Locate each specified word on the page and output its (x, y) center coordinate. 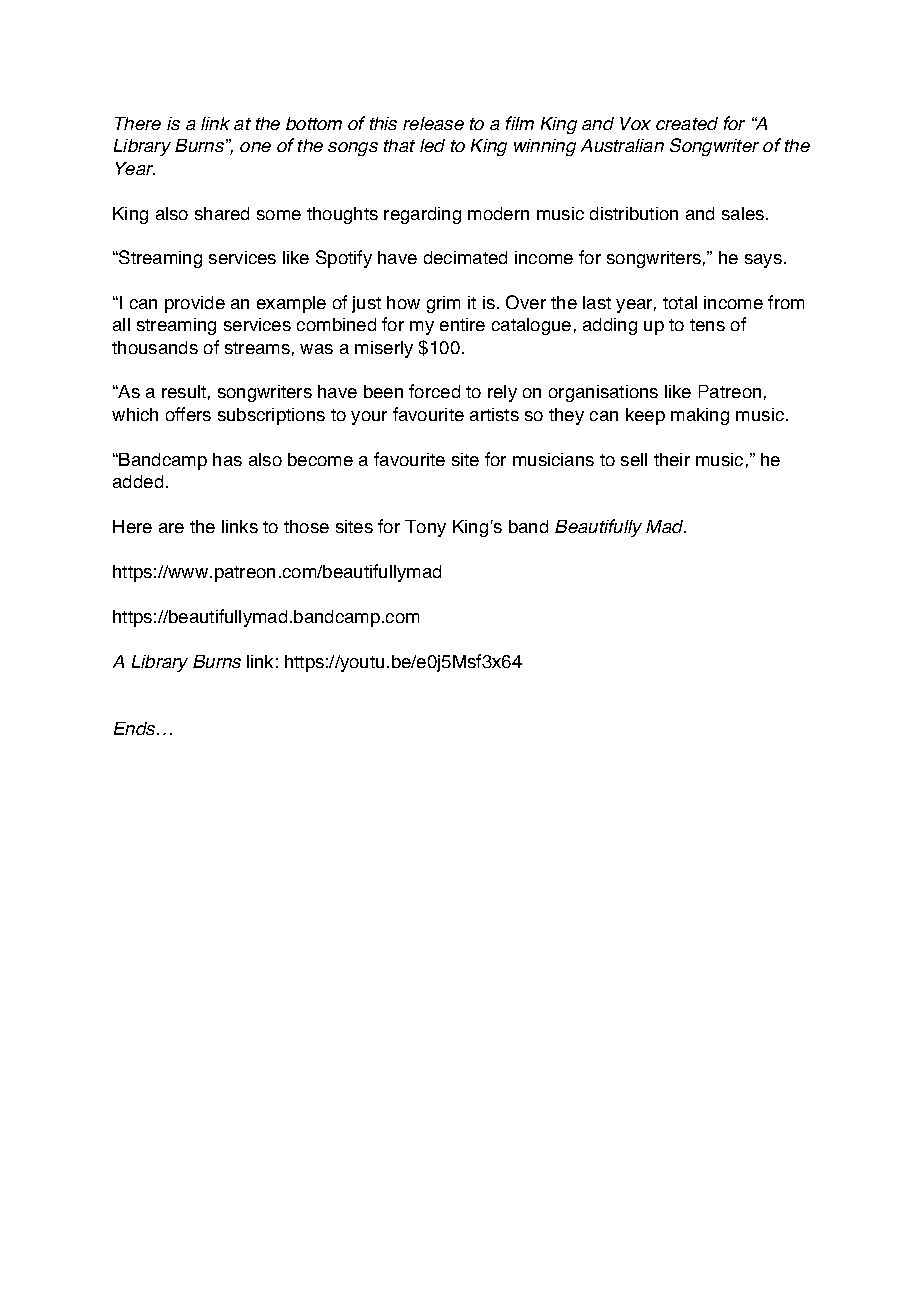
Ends (136, 728)
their (672, 459)
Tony (425, 528)
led (432, 145)
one (255, 147)
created (687, 123)
